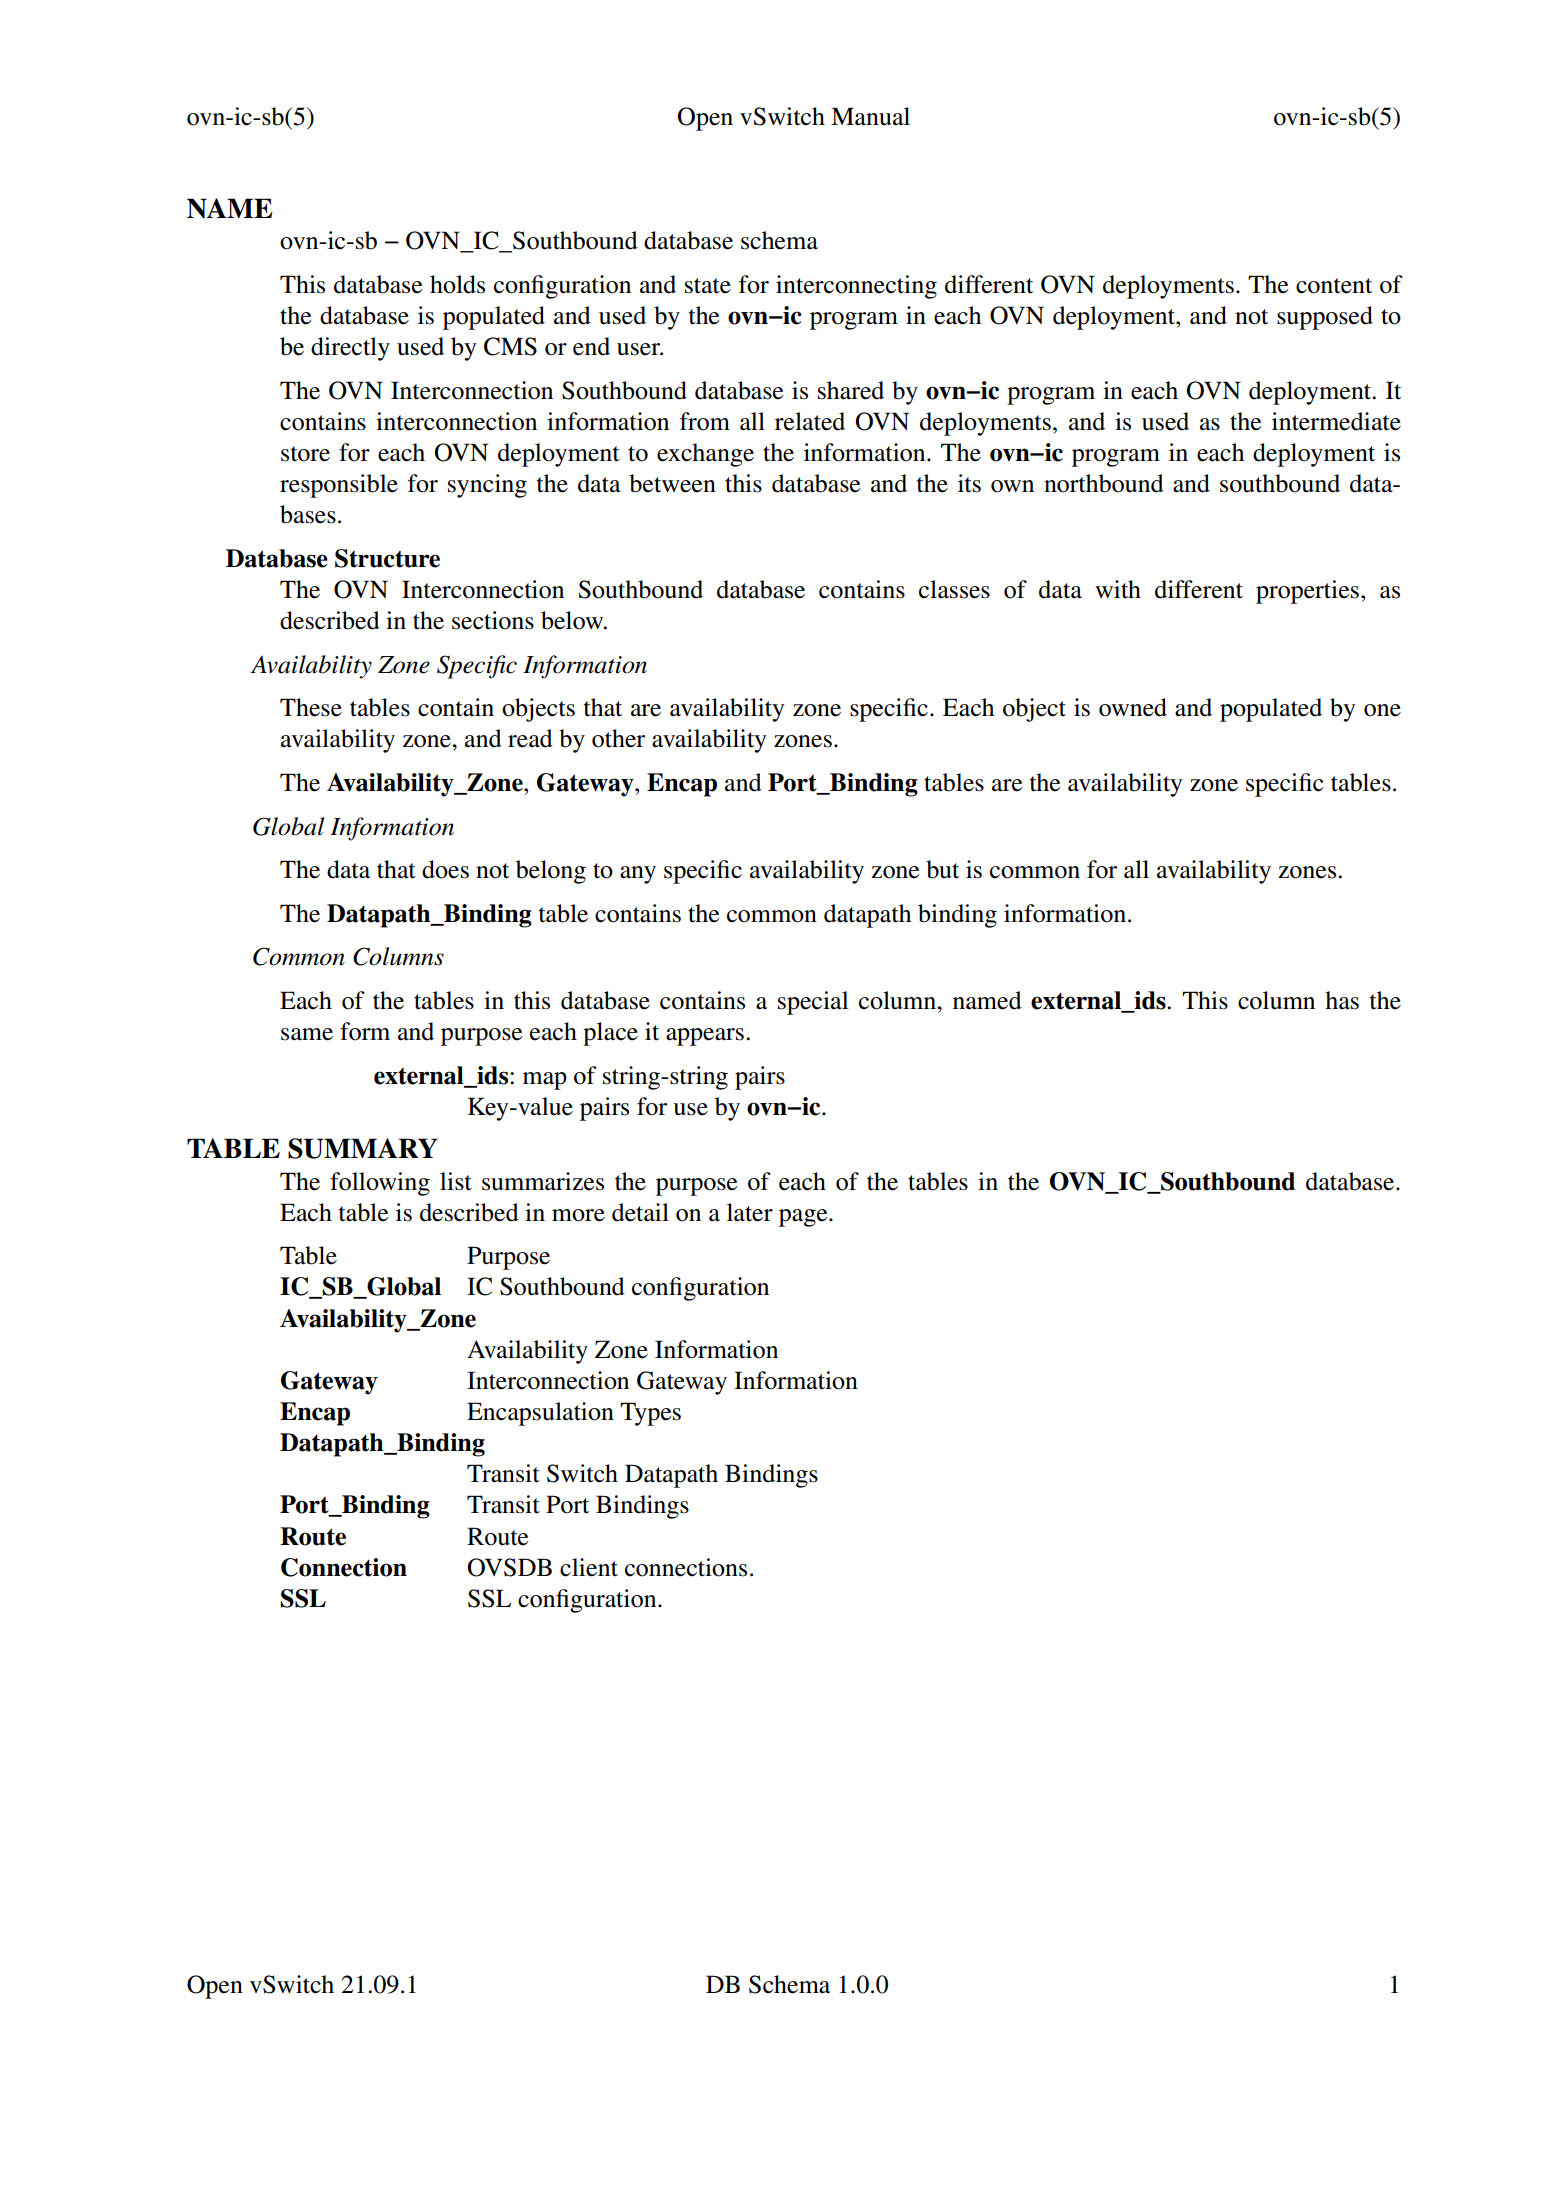 The width and height of the document is (1544, 2185). I want to click on page, so click(804, 1218).
